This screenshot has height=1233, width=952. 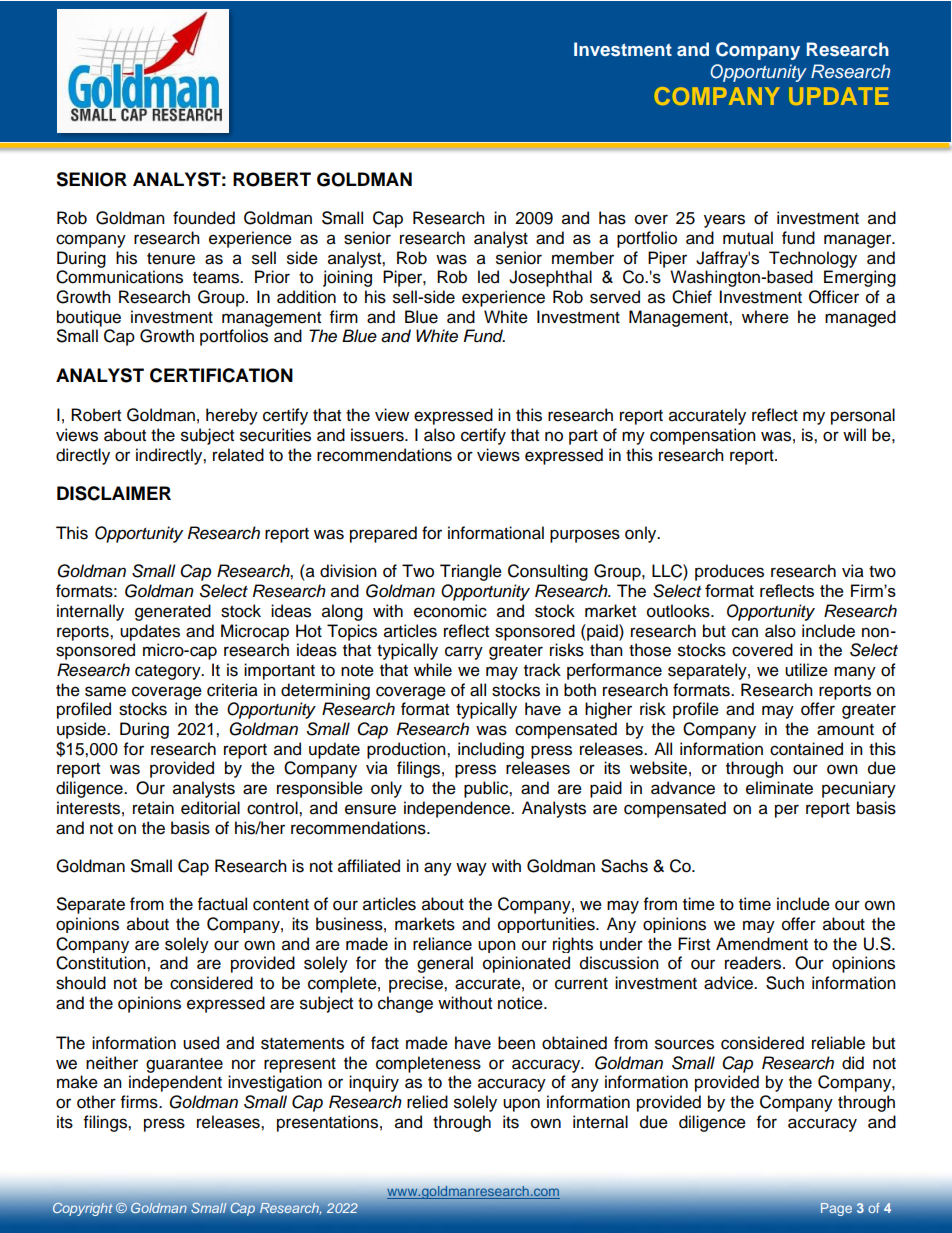 What do you see at coordinates (471, 869) in the screenshot?
I see `way` at bounding box center [471, 869].
